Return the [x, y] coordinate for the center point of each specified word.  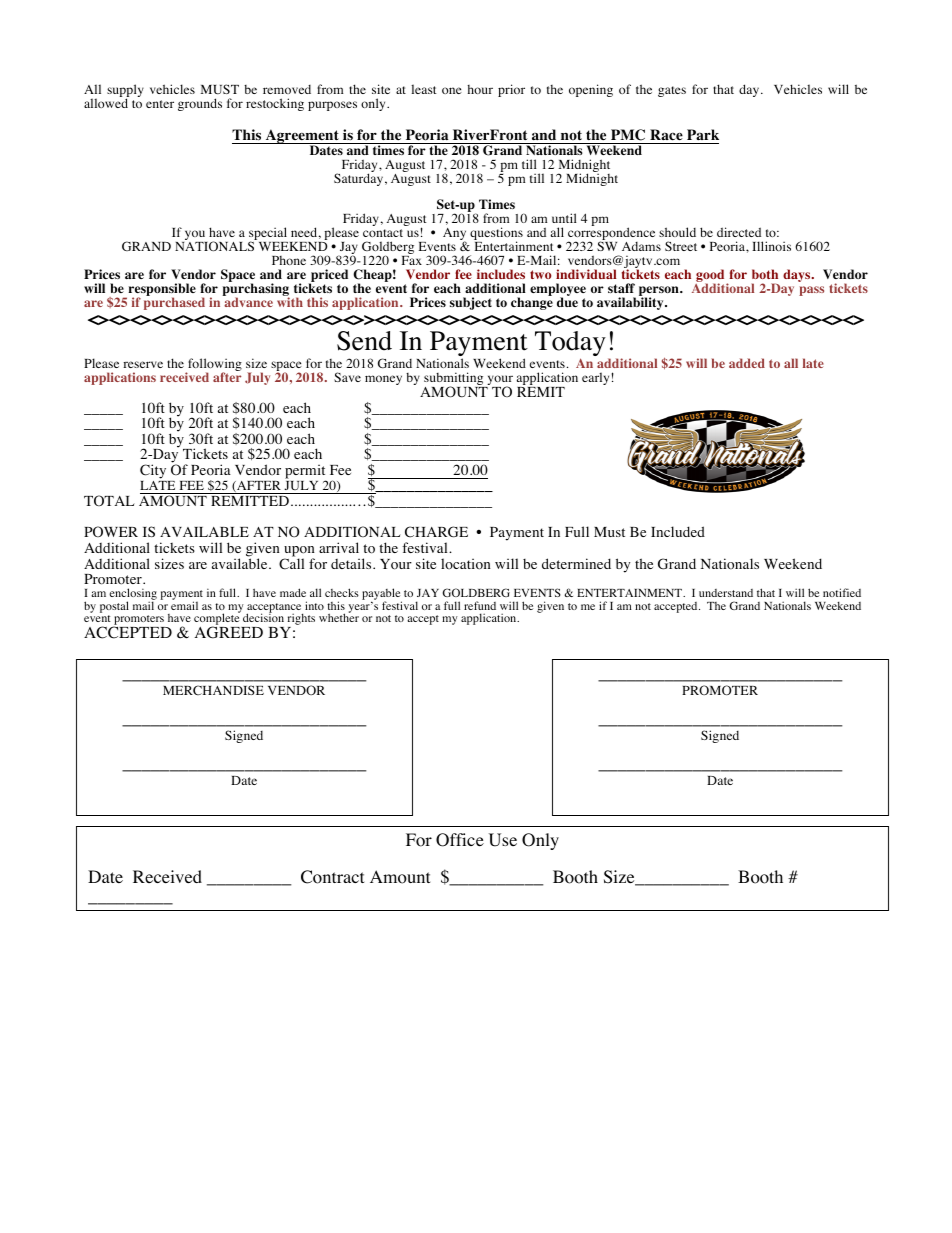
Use [503, 840]
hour [480, 89]
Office [460, 840]
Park [702, 136]
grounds [200, 104]
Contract [332, 877]
